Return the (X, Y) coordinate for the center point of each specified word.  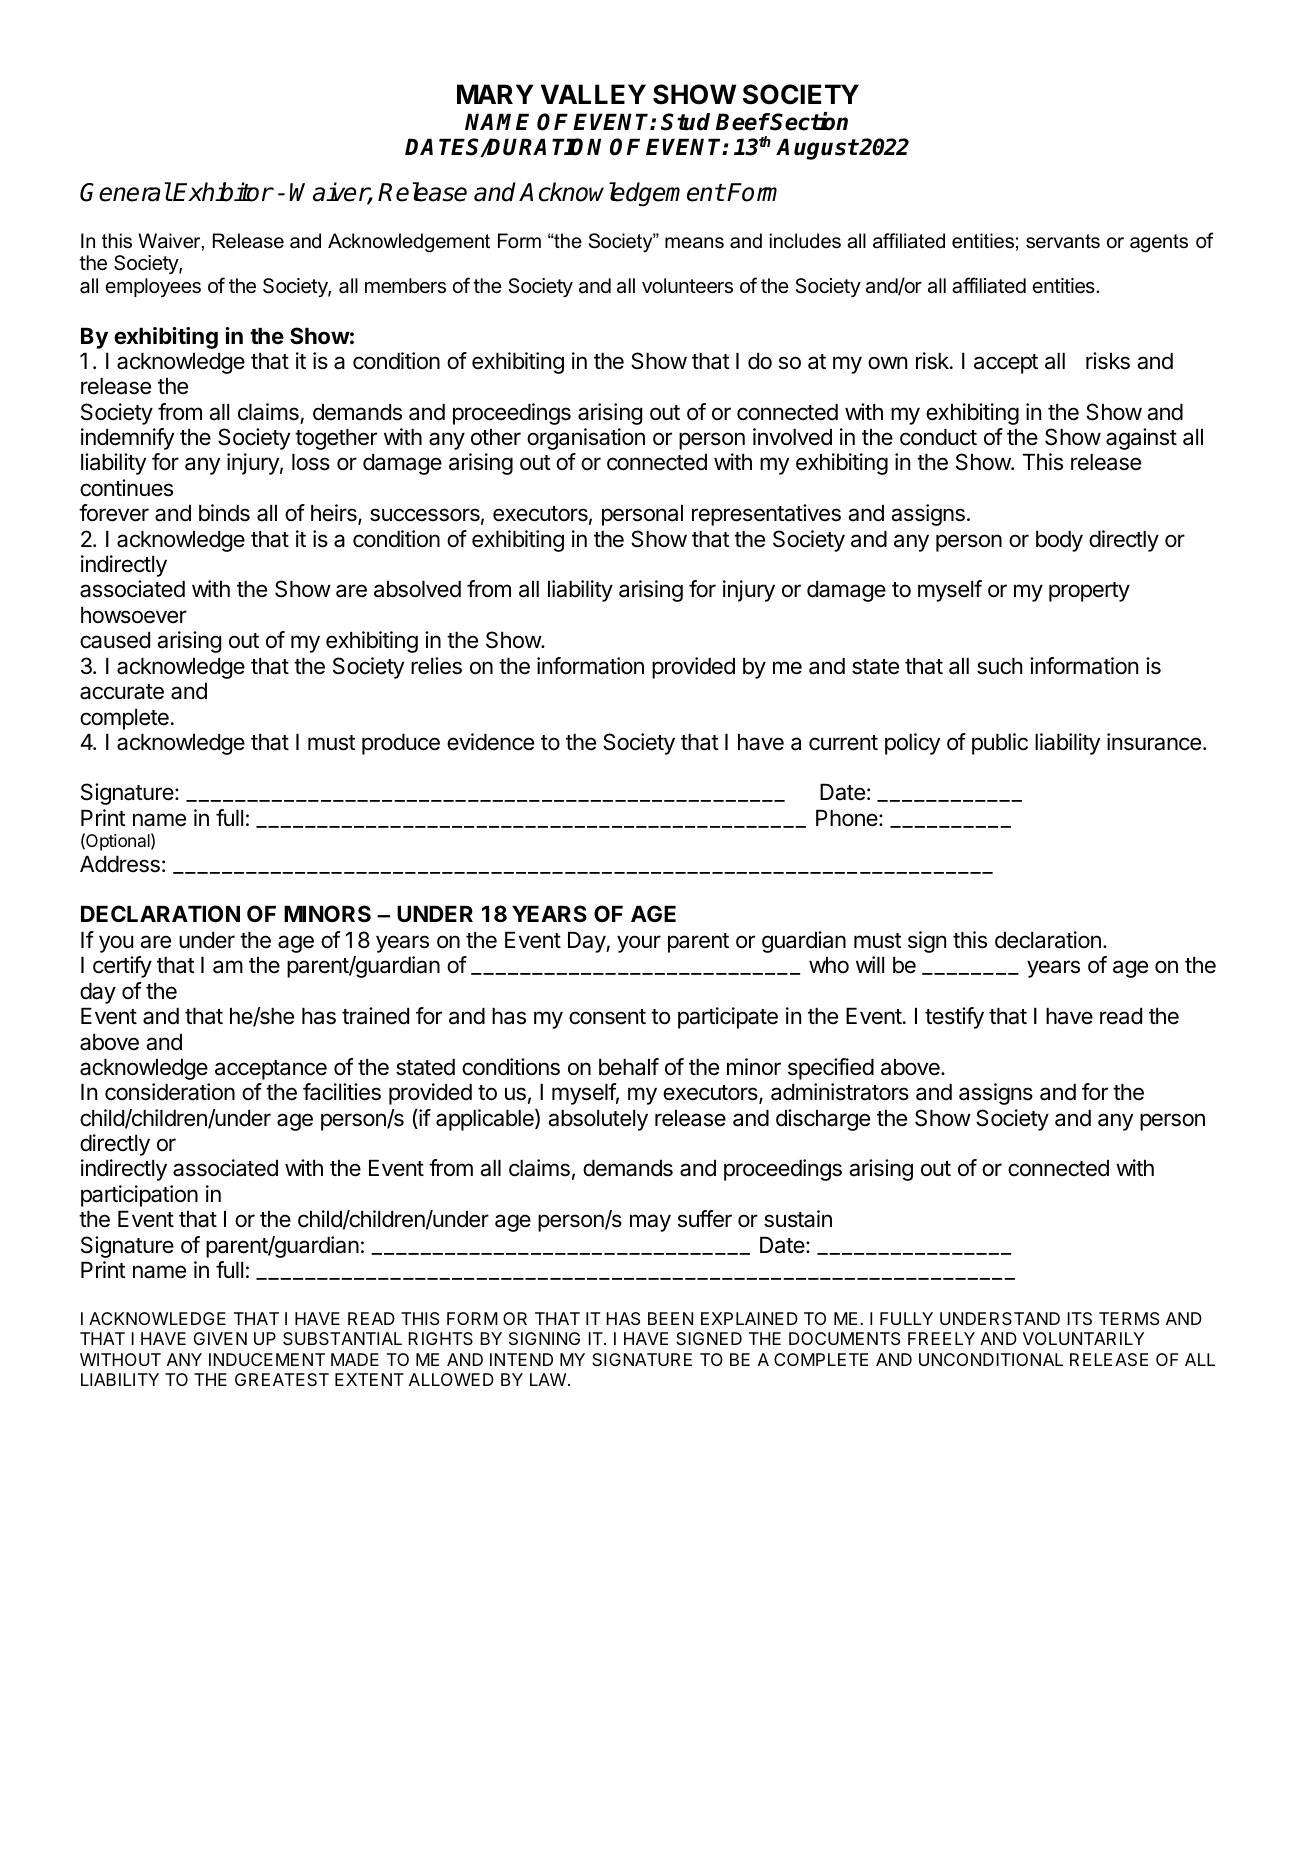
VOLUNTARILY (1083, 1338)
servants (1063, 241)
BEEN (670, 1318)
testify (954, 1018)
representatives (766, 515)
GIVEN (220, 1338)
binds (224, 513)
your (639, 944)
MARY (495, 94)
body (1059, 541)
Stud (685, 122)
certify (122, 967)
